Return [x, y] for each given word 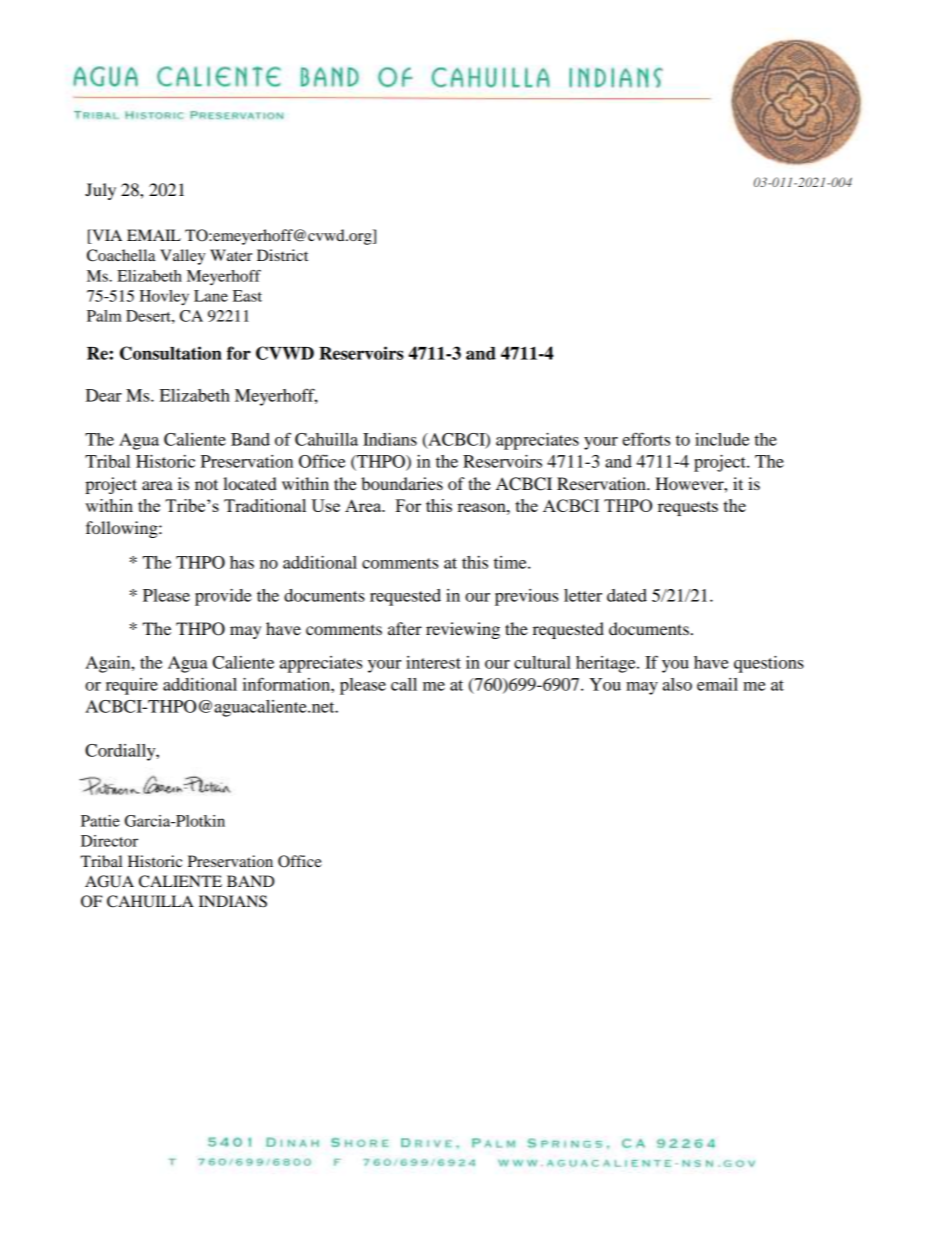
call [404, 684]
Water [231, 255]
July [100, 191]
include [722, 439]
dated [627, 595]
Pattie [100, 821]
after [405, 628]
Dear [104, 395]
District [282, 255]
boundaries [402, 483]
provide [223, 597]
